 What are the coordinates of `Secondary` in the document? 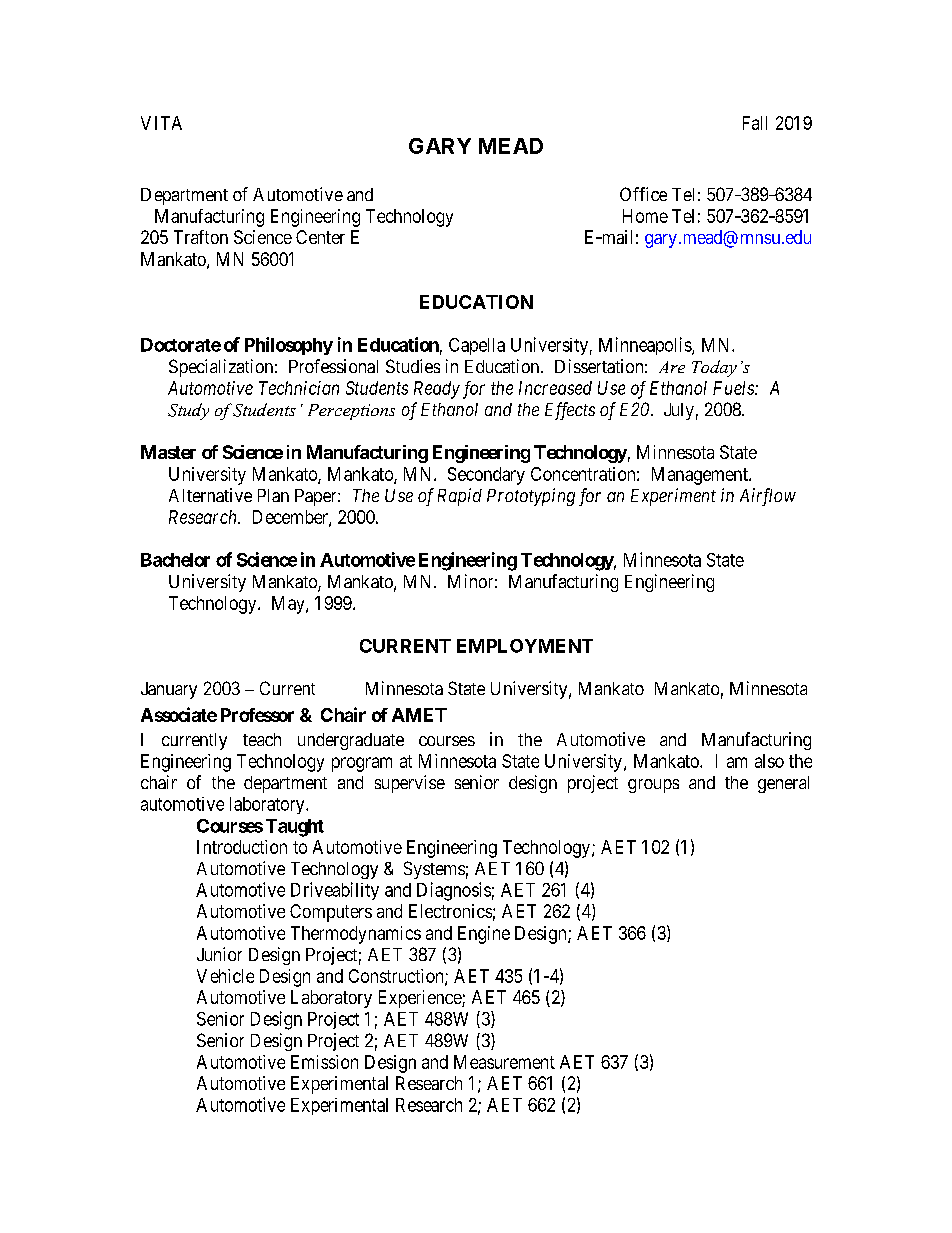 It's located at (486, 476).
